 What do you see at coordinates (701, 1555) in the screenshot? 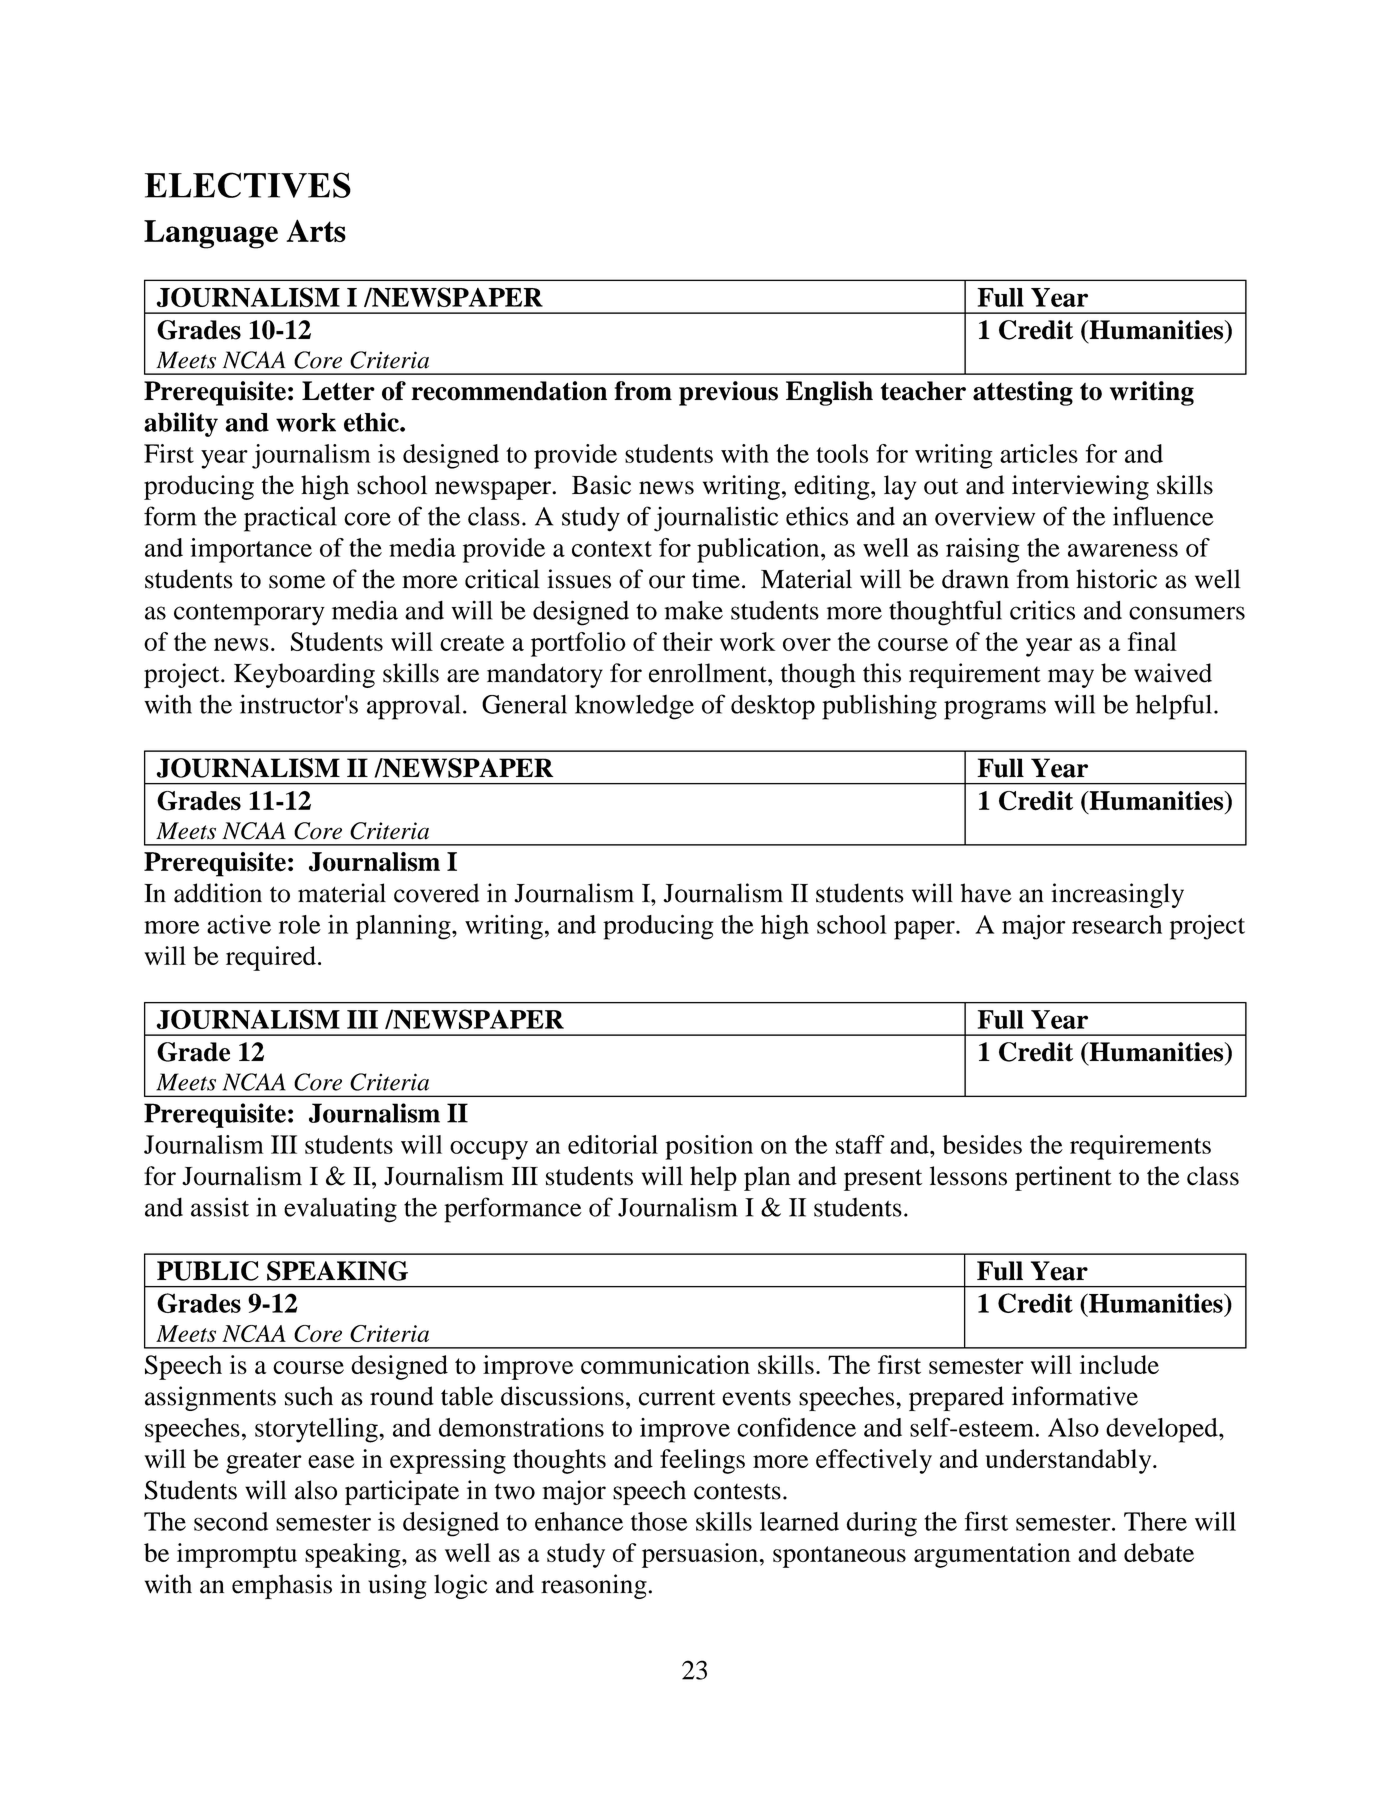
I see `persuasion` at bounding box center [701, 1555].
